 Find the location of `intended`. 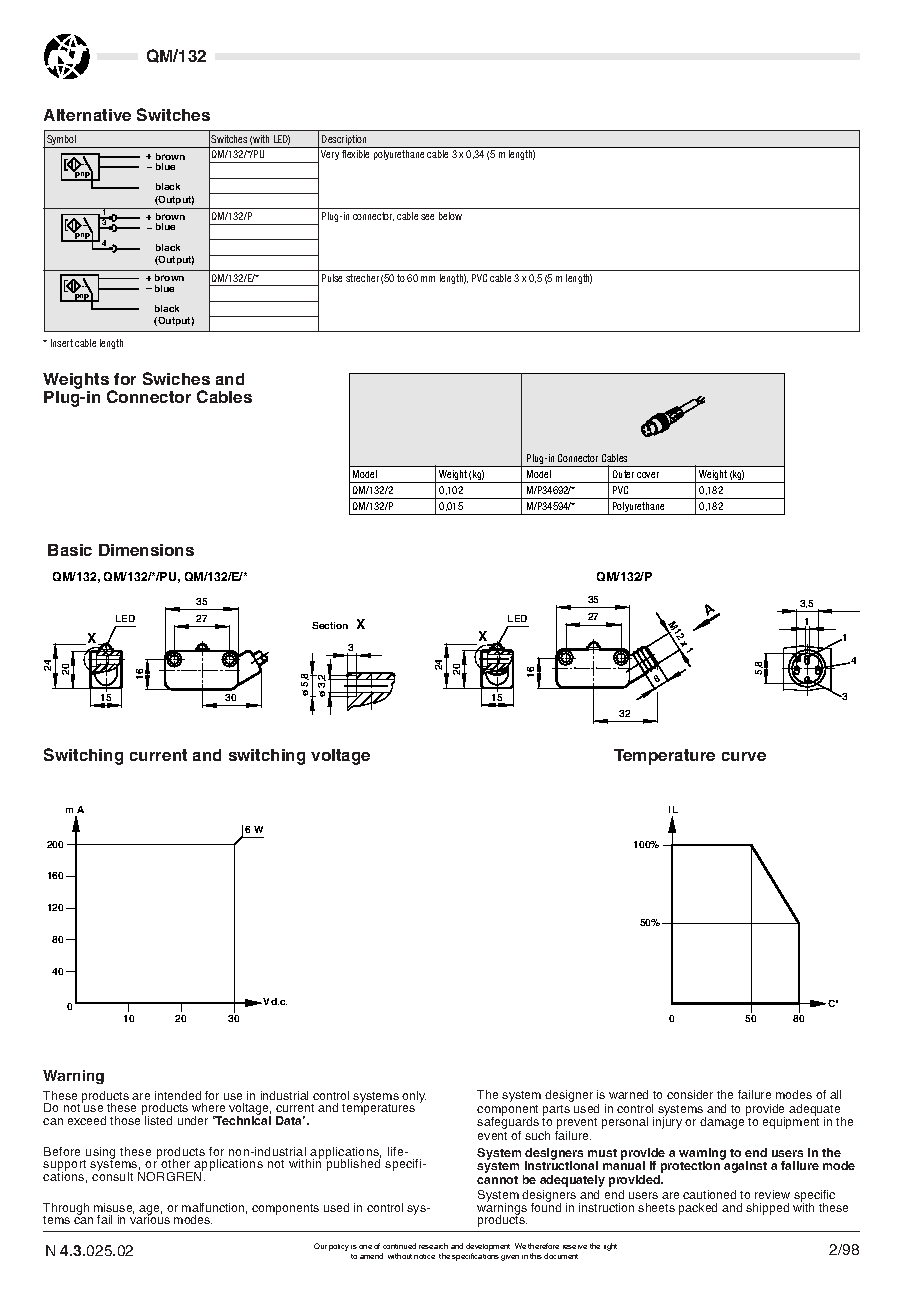

intended is located at coordinates (178, 1095).
